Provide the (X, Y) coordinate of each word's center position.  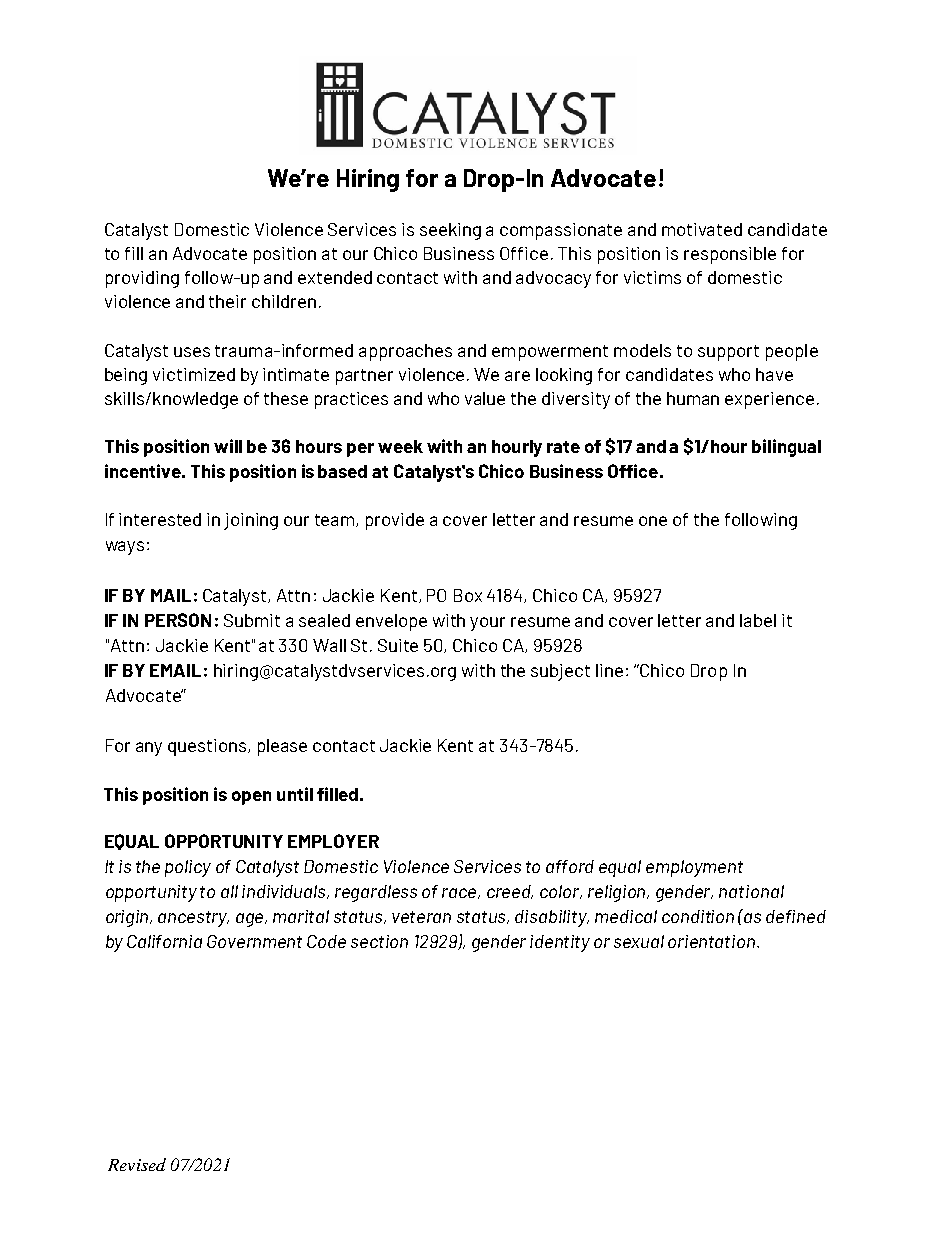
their (227, 301)
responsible (730, 255)
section (379, 941)
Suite (398, 645)
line (609, 670)
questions (208, 747)
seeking (450, 231)
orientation (713, 941)
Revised (137, 1164)
